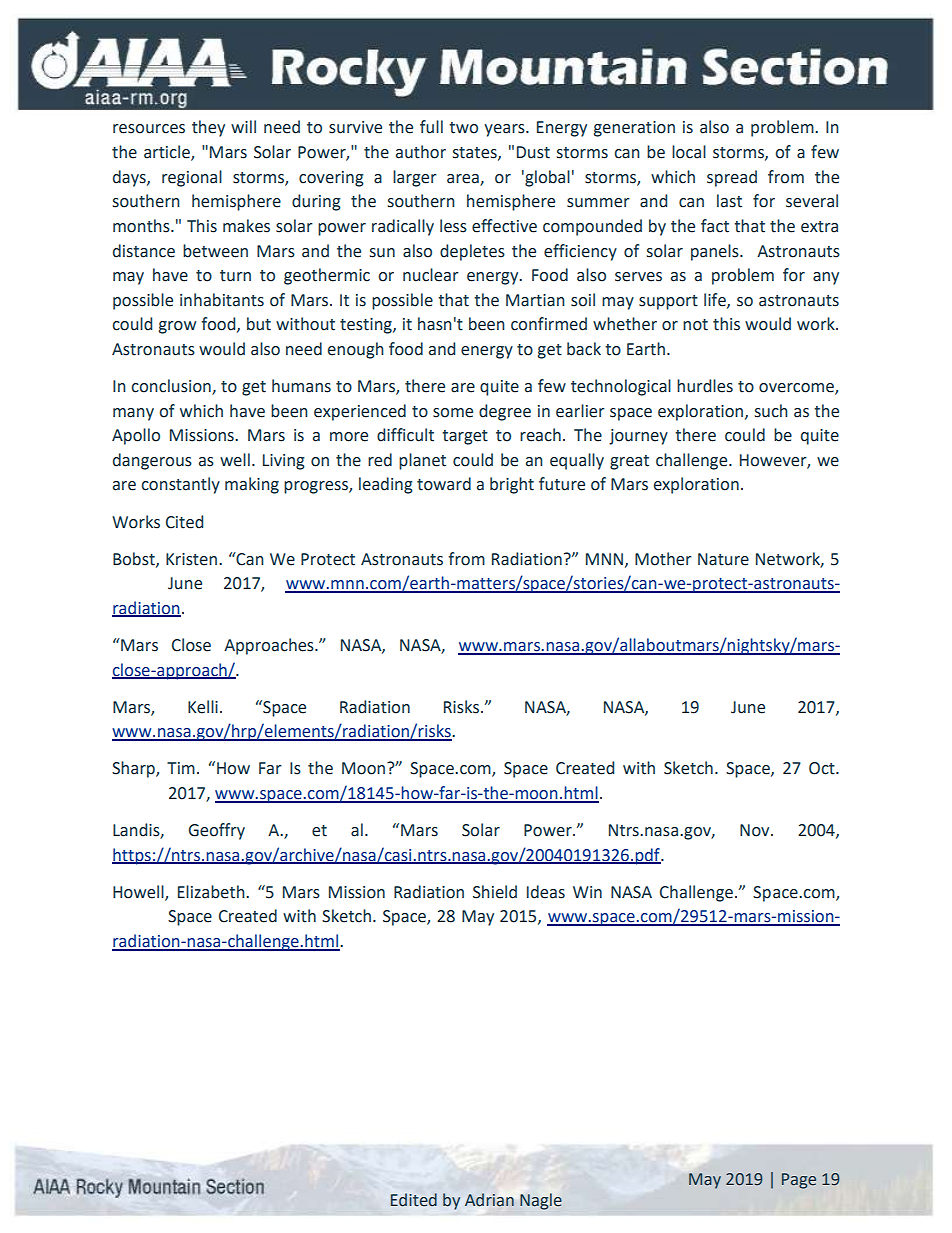 This screenshot has height=1233, width=952. Describe the element at coordinates (732, 178) in the screenshot. I see `spread` at that location.
